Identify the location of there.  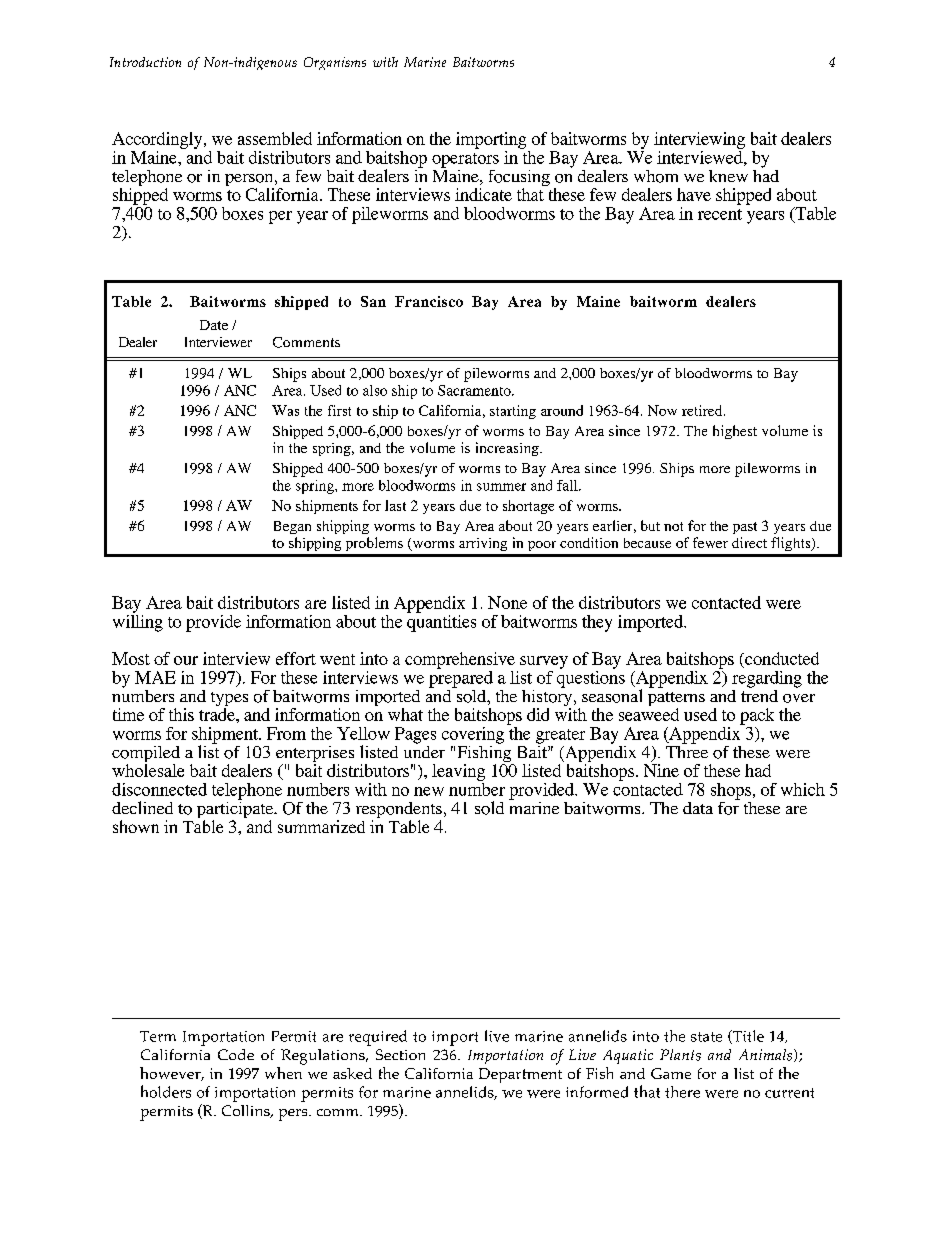
(682, 1092).
